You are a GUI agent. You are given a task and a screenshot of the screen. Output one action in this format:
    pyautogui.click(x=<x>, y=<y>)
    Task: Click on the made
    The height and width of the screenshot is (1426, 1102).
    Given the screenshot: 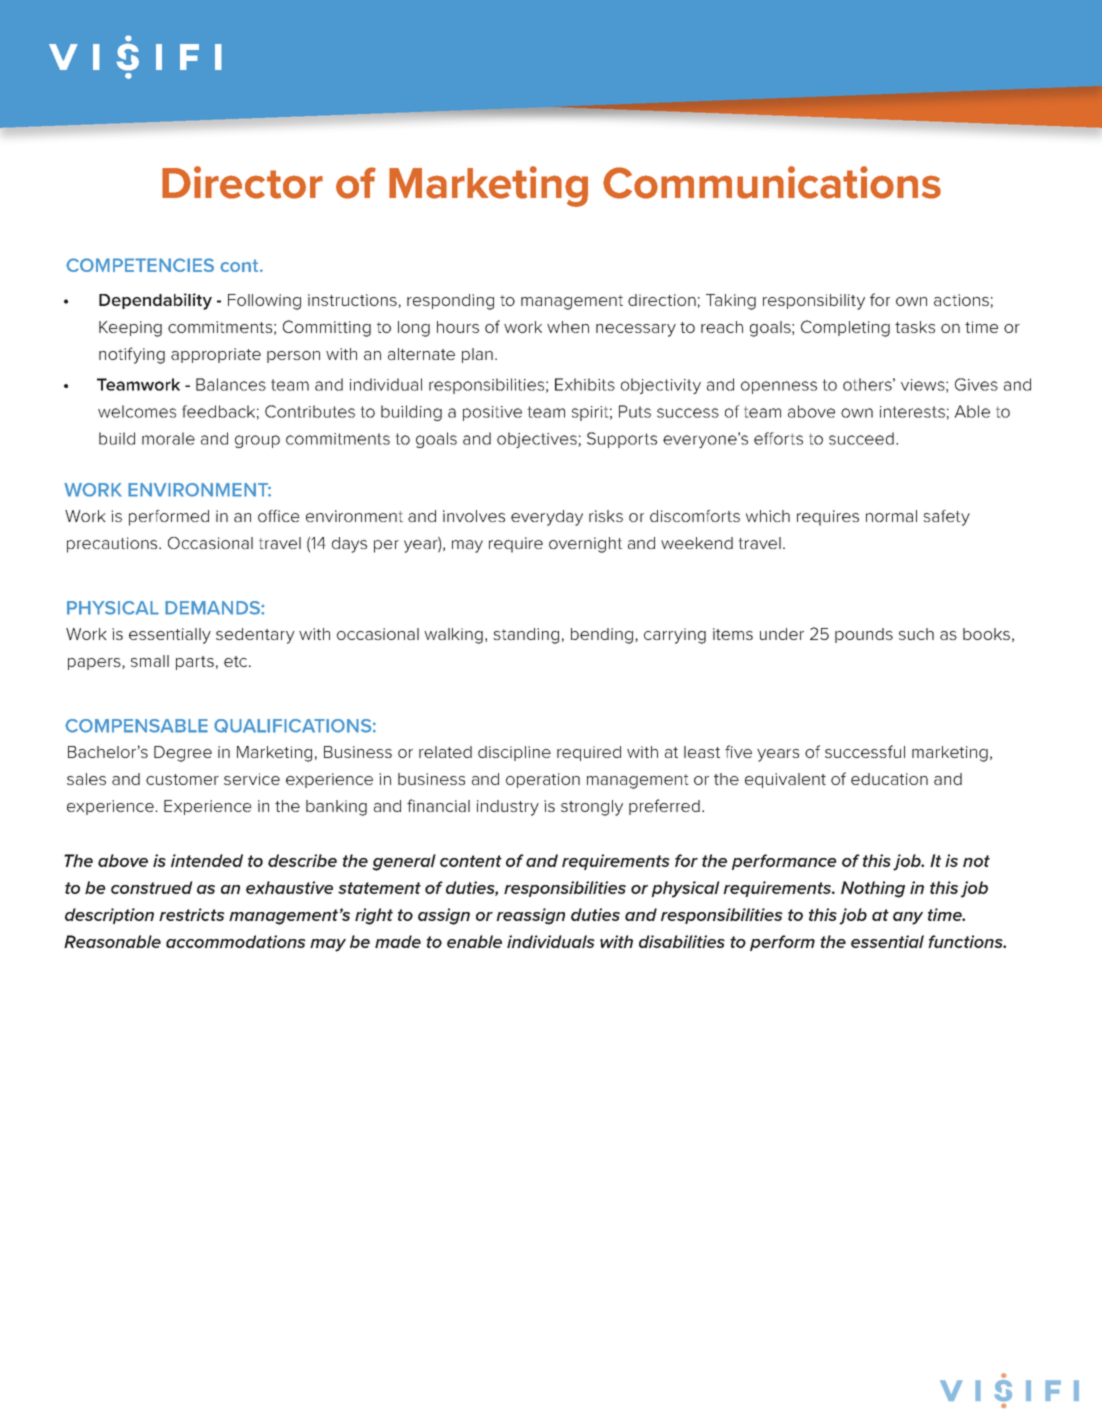 What is the action you would take?
    pyautogui.click(x=398, y=941)
